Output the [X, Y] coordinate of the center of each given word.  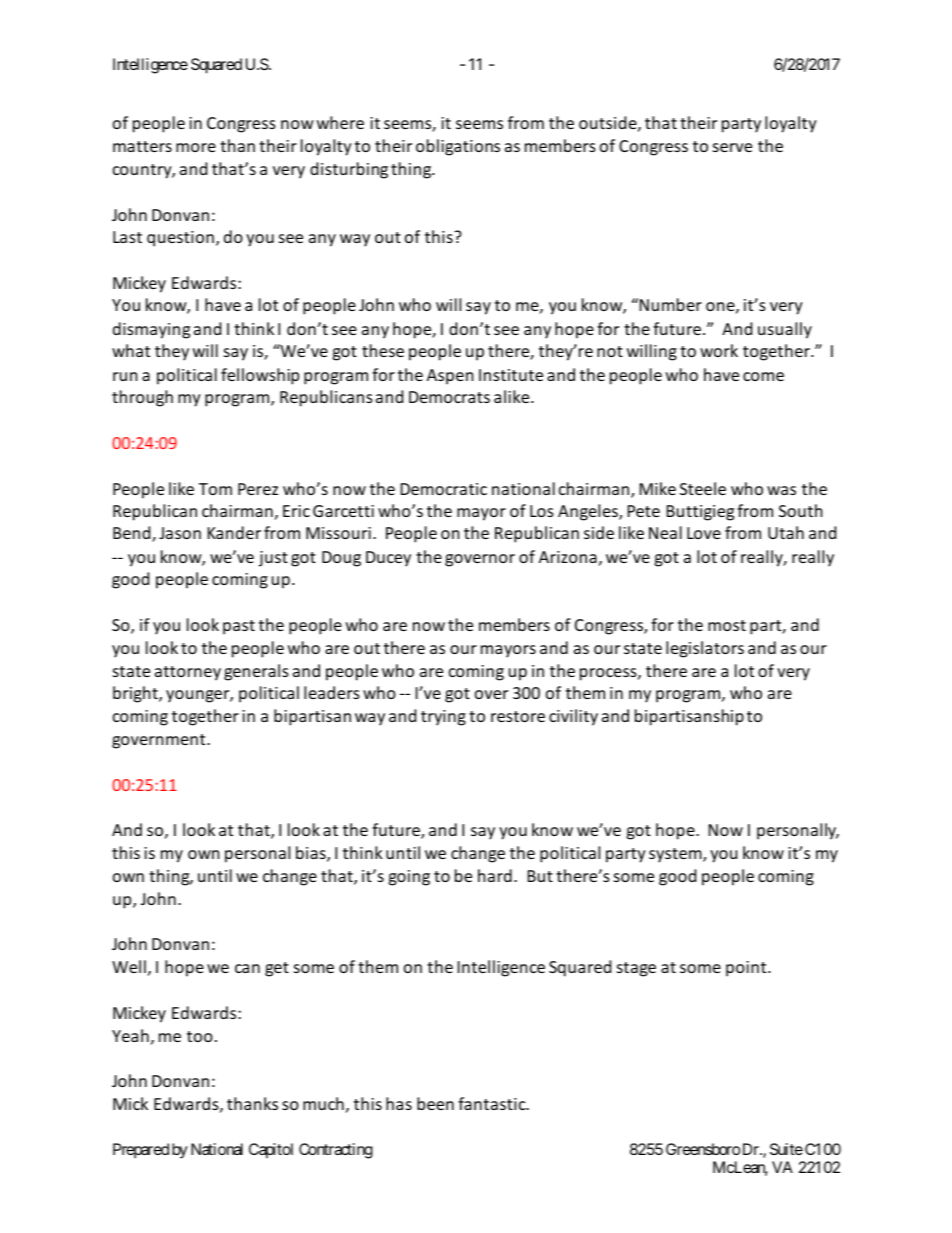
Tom [215, 489]
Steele [703, 488]
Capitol [271, 1150]
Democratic [444, 489]
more [196, 147]
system [676, 855]
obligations [458, 147]
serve [732, 147]
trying [443, 718]
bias [312, 854]
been [435, 1103]
